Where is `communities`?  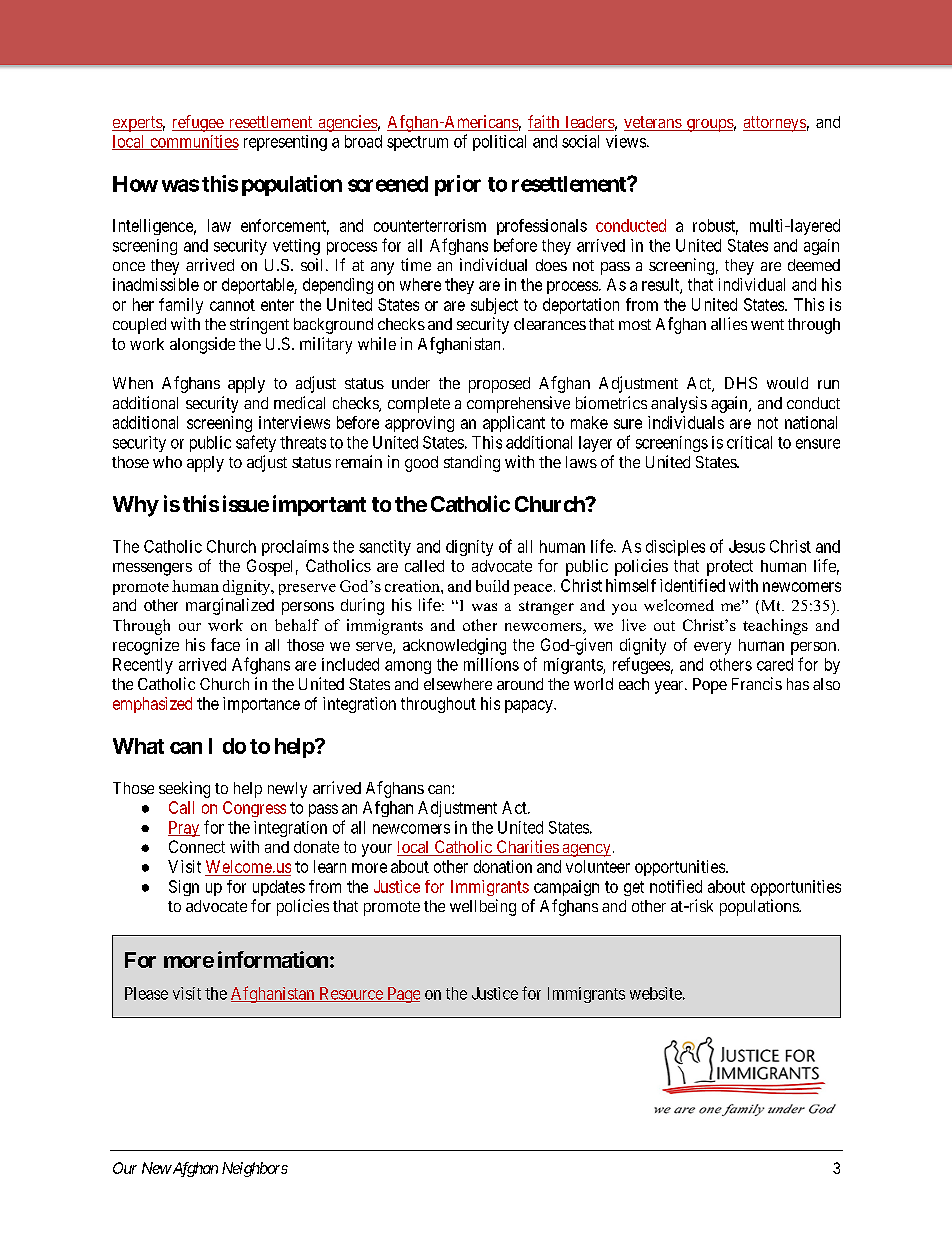 communities is located at coordinates (193, 142).
